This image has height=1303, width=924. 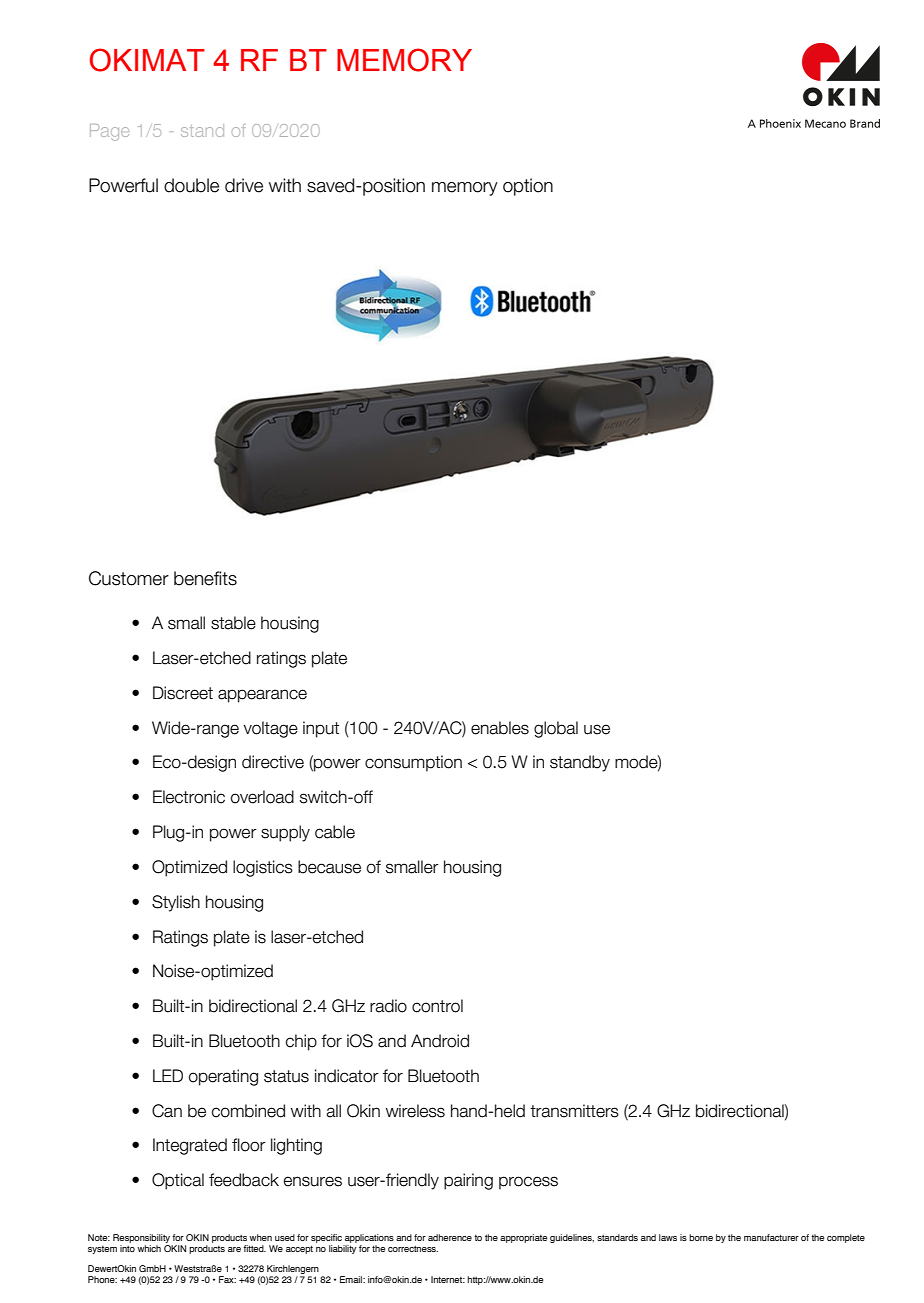 I want to click on drive, so click(x=244, y=185).
